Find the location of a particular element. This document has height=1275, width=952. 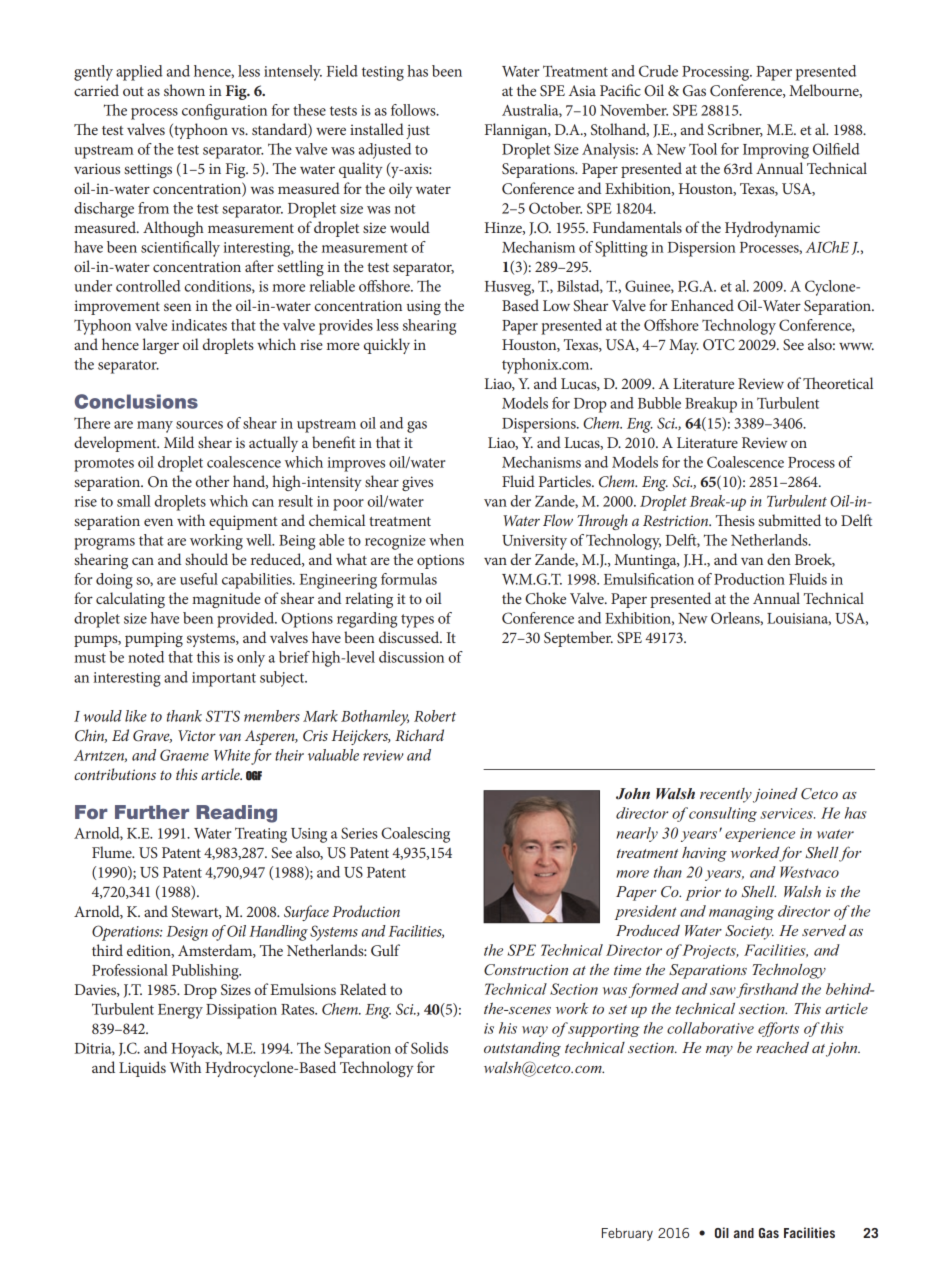

submitted is located at coordinates (789, 520).
